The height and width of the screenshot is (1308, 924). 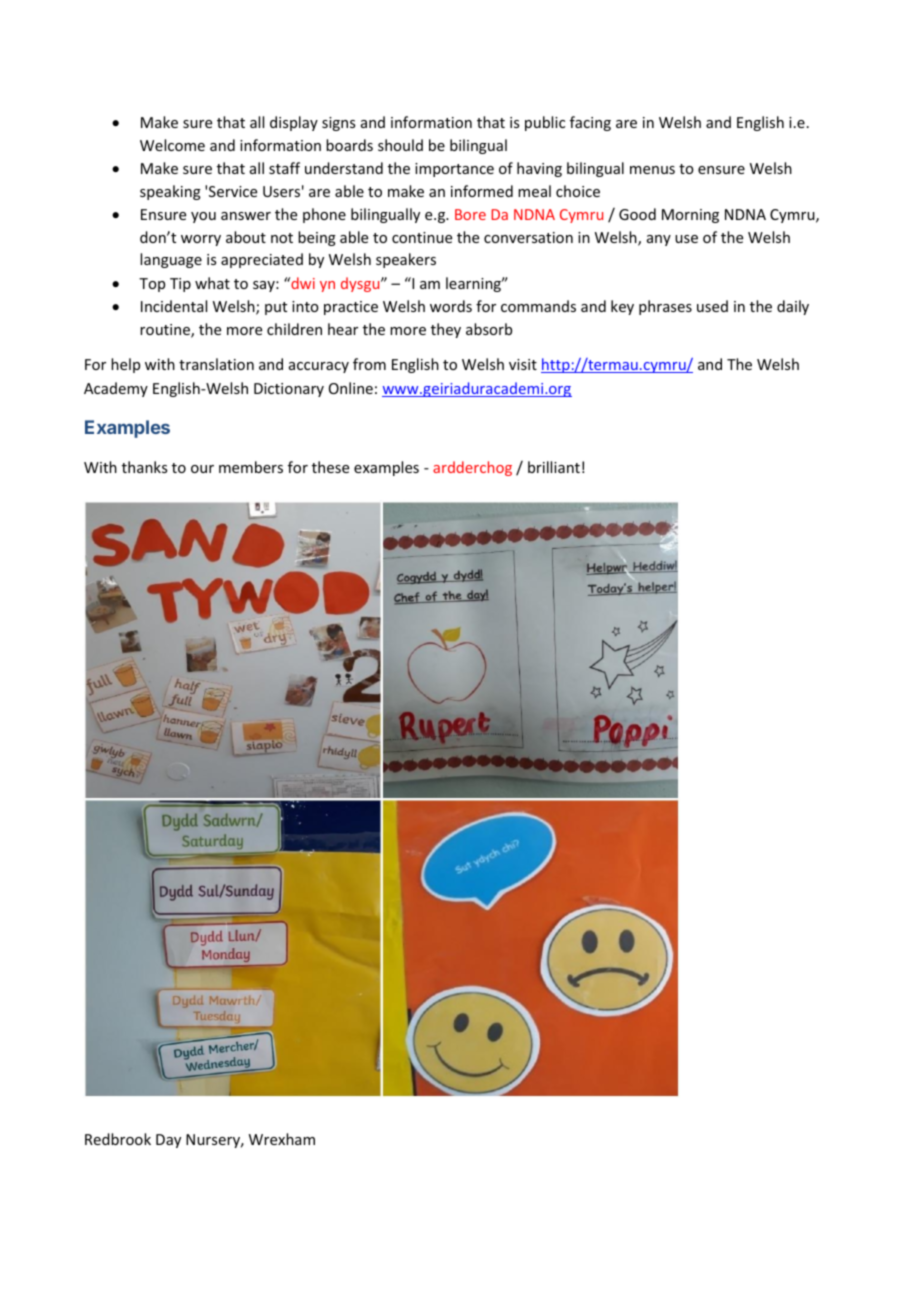 I want to click on brilliant, so click(x=554, y=467).
